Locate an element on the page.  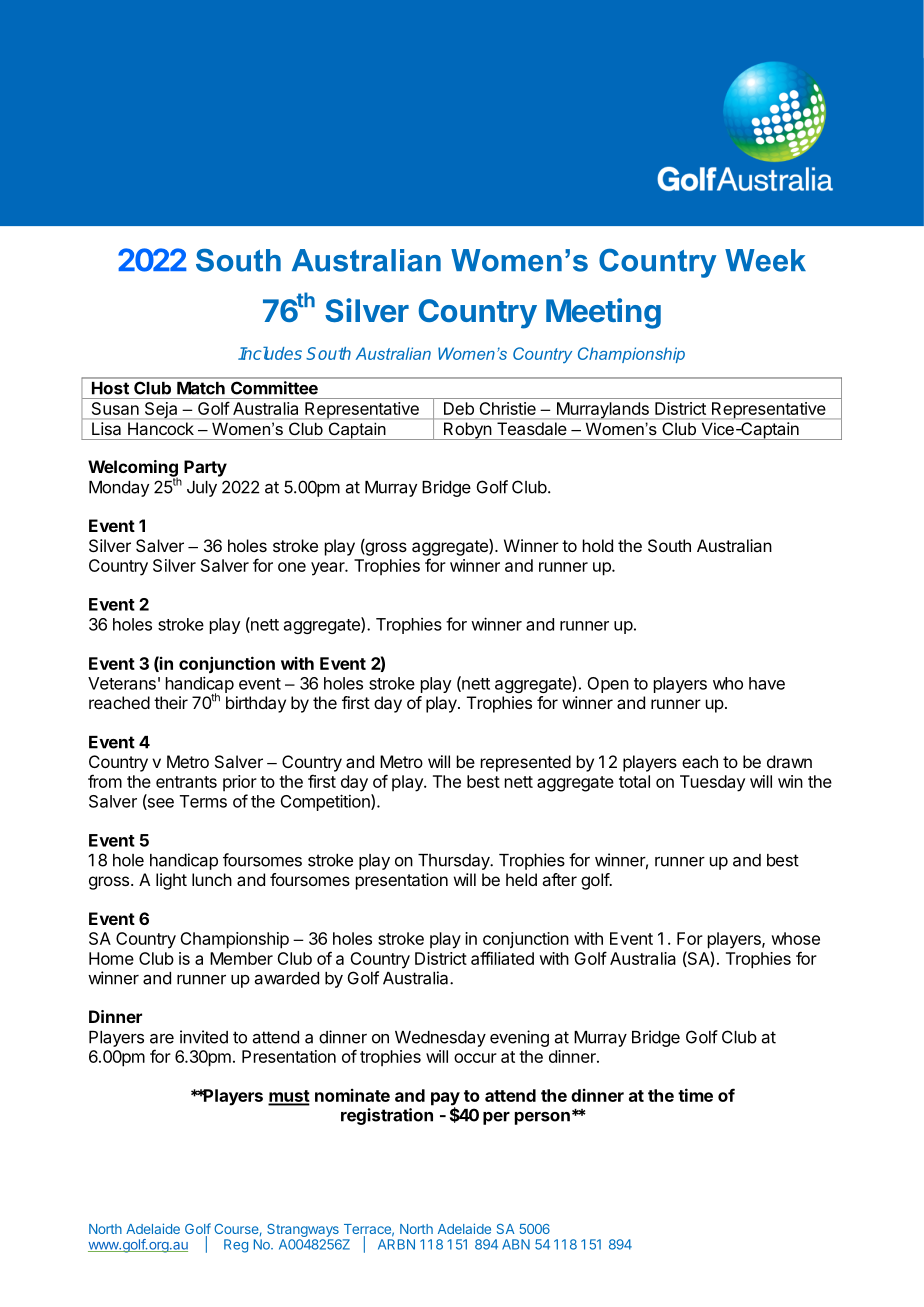
Thursday is located at coordinates (455, 862).
